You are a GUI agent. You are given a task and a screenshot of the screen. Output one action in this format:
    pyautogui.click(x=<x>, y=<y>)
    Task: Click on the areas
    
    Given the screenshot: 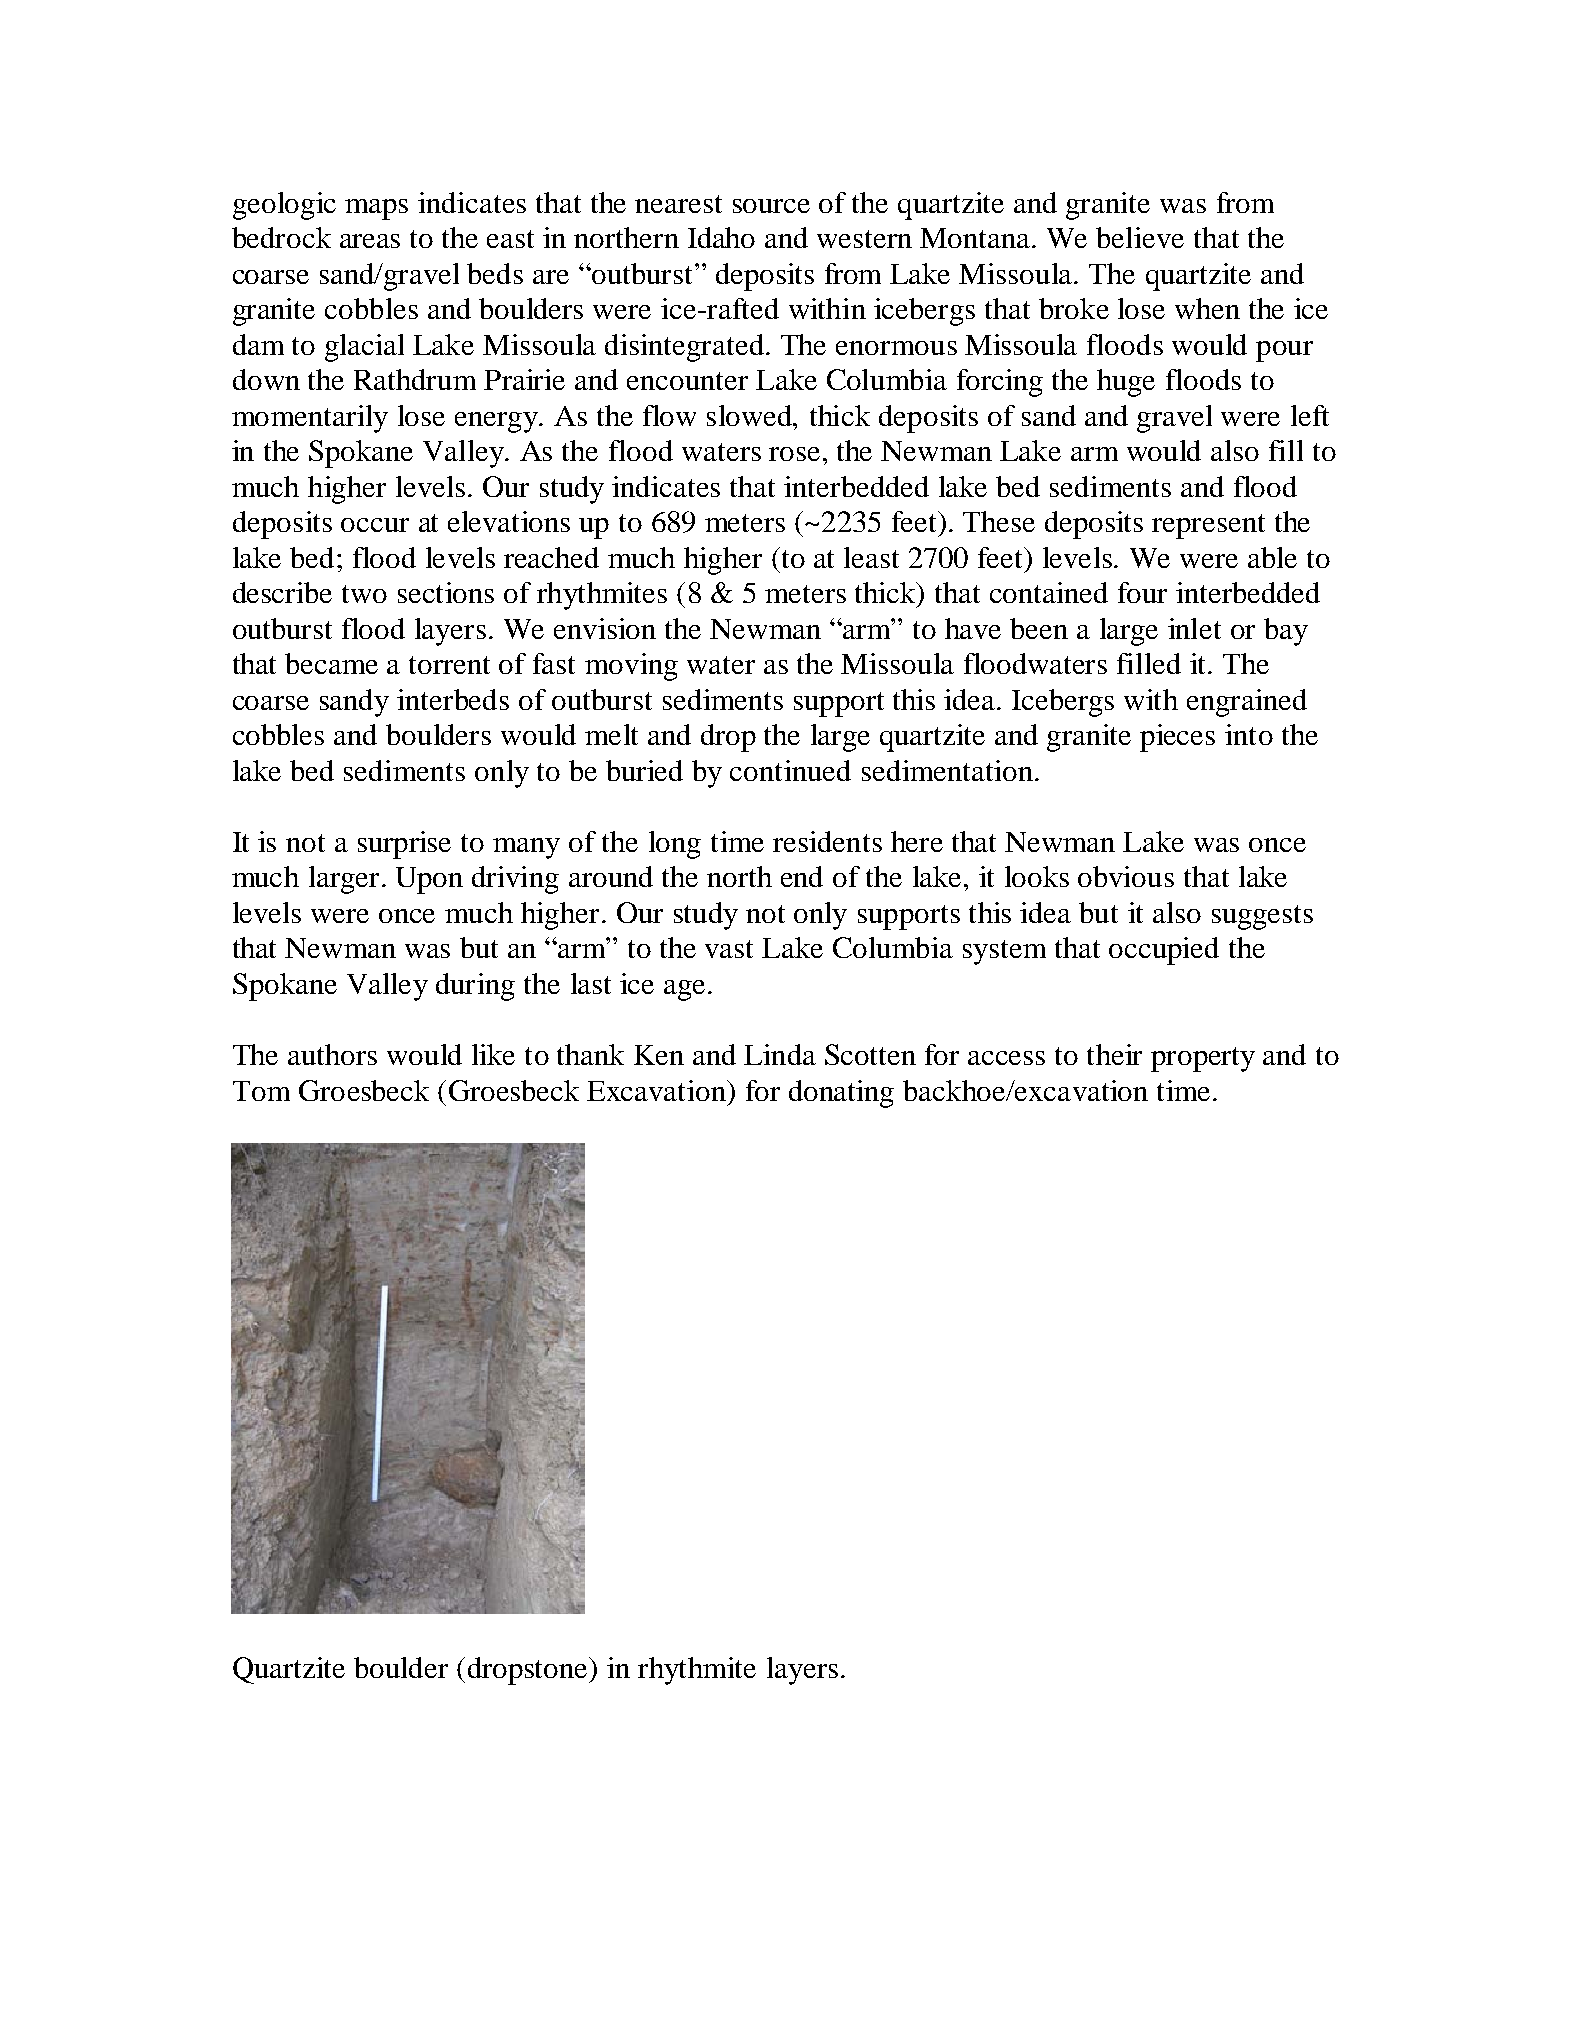 What is the action you would take?
    pyautogui.click(x=370, y=241)
